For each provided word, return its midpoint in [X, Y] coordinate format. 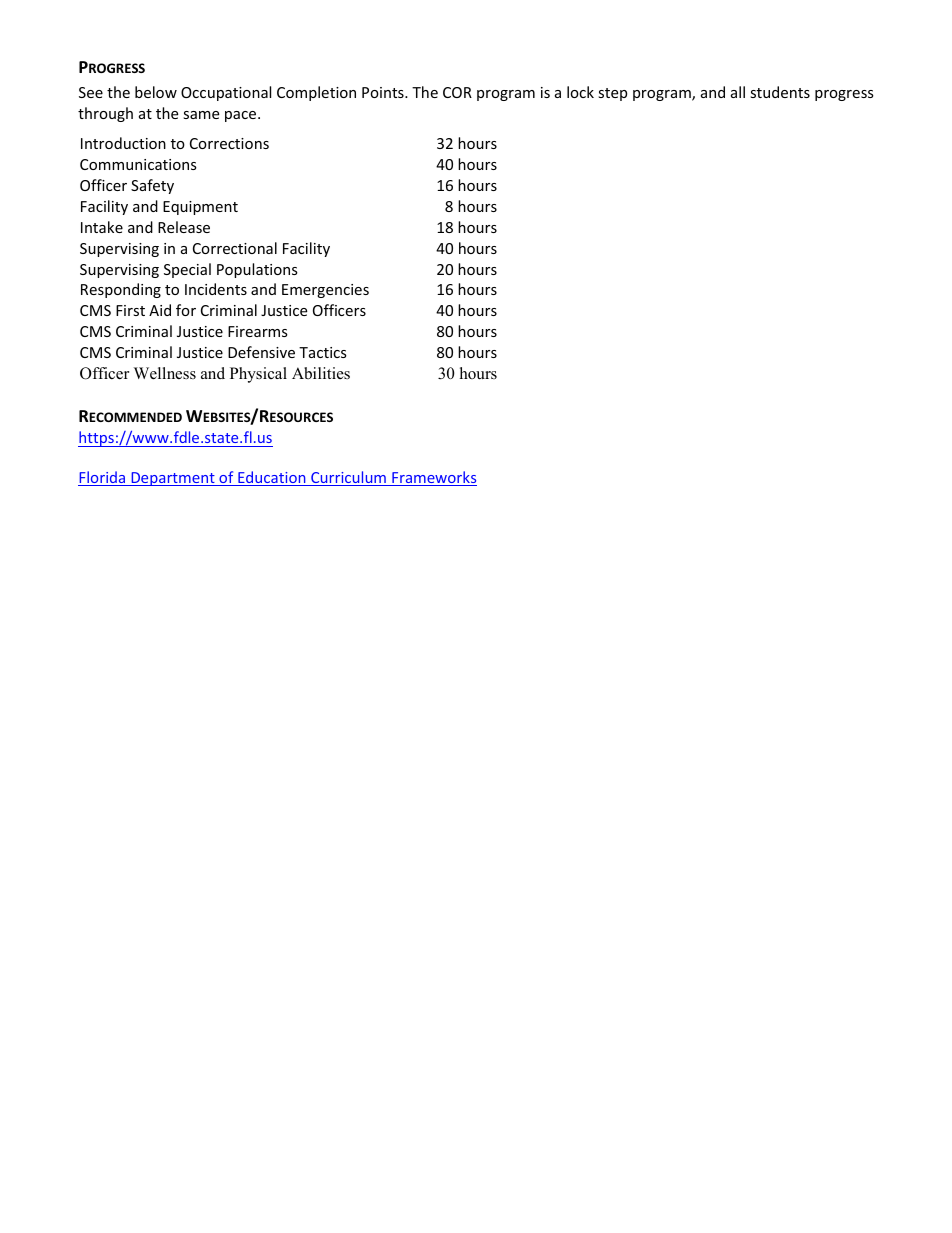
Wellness [165, 373]
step [612, 94]
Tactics [323, 352]
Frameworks [433, 478]
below [156, 92]
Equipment [200, 208]
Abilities [321, 373]
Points [384, 92]
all [738, 92]
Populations [257, 270]
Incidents [216, 289]
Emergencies [325, 291]
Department [173, 479]
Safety [152, 186]
